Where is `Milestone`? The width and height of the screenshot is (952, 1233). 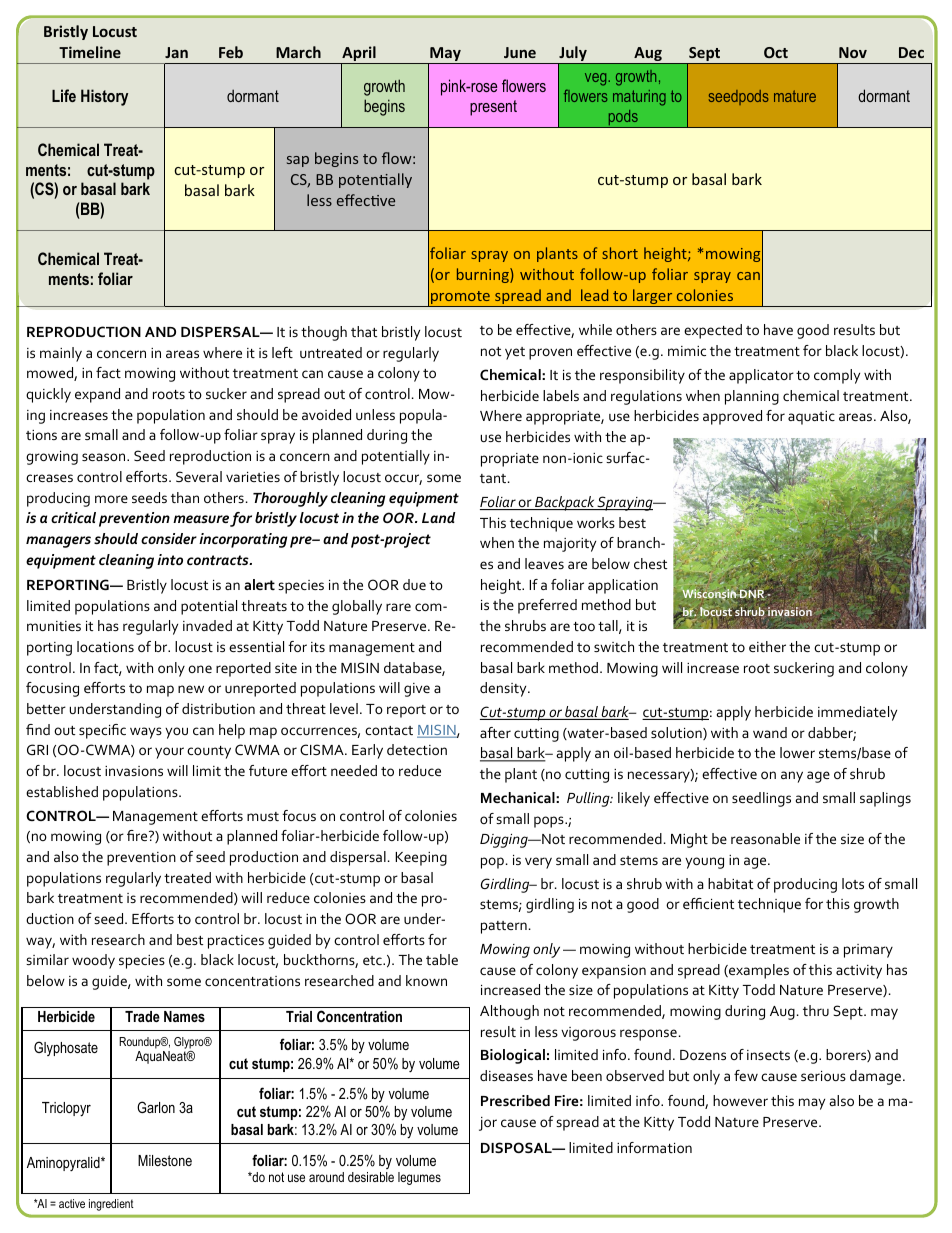 Milestone is located at coordinates (165, 1160).
